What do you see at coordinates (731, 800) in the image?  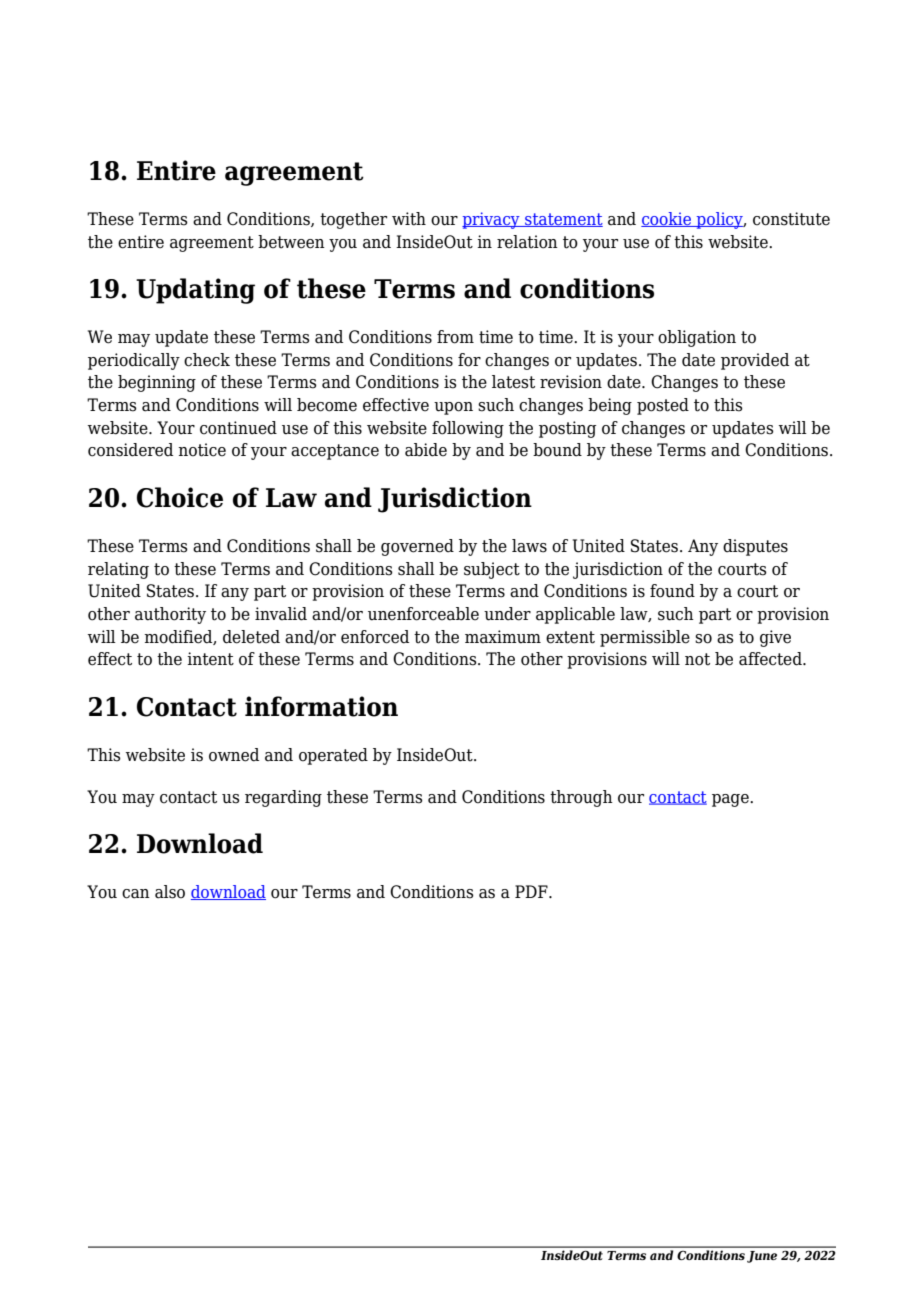 I see `page` at bounding box center [731, 800].
